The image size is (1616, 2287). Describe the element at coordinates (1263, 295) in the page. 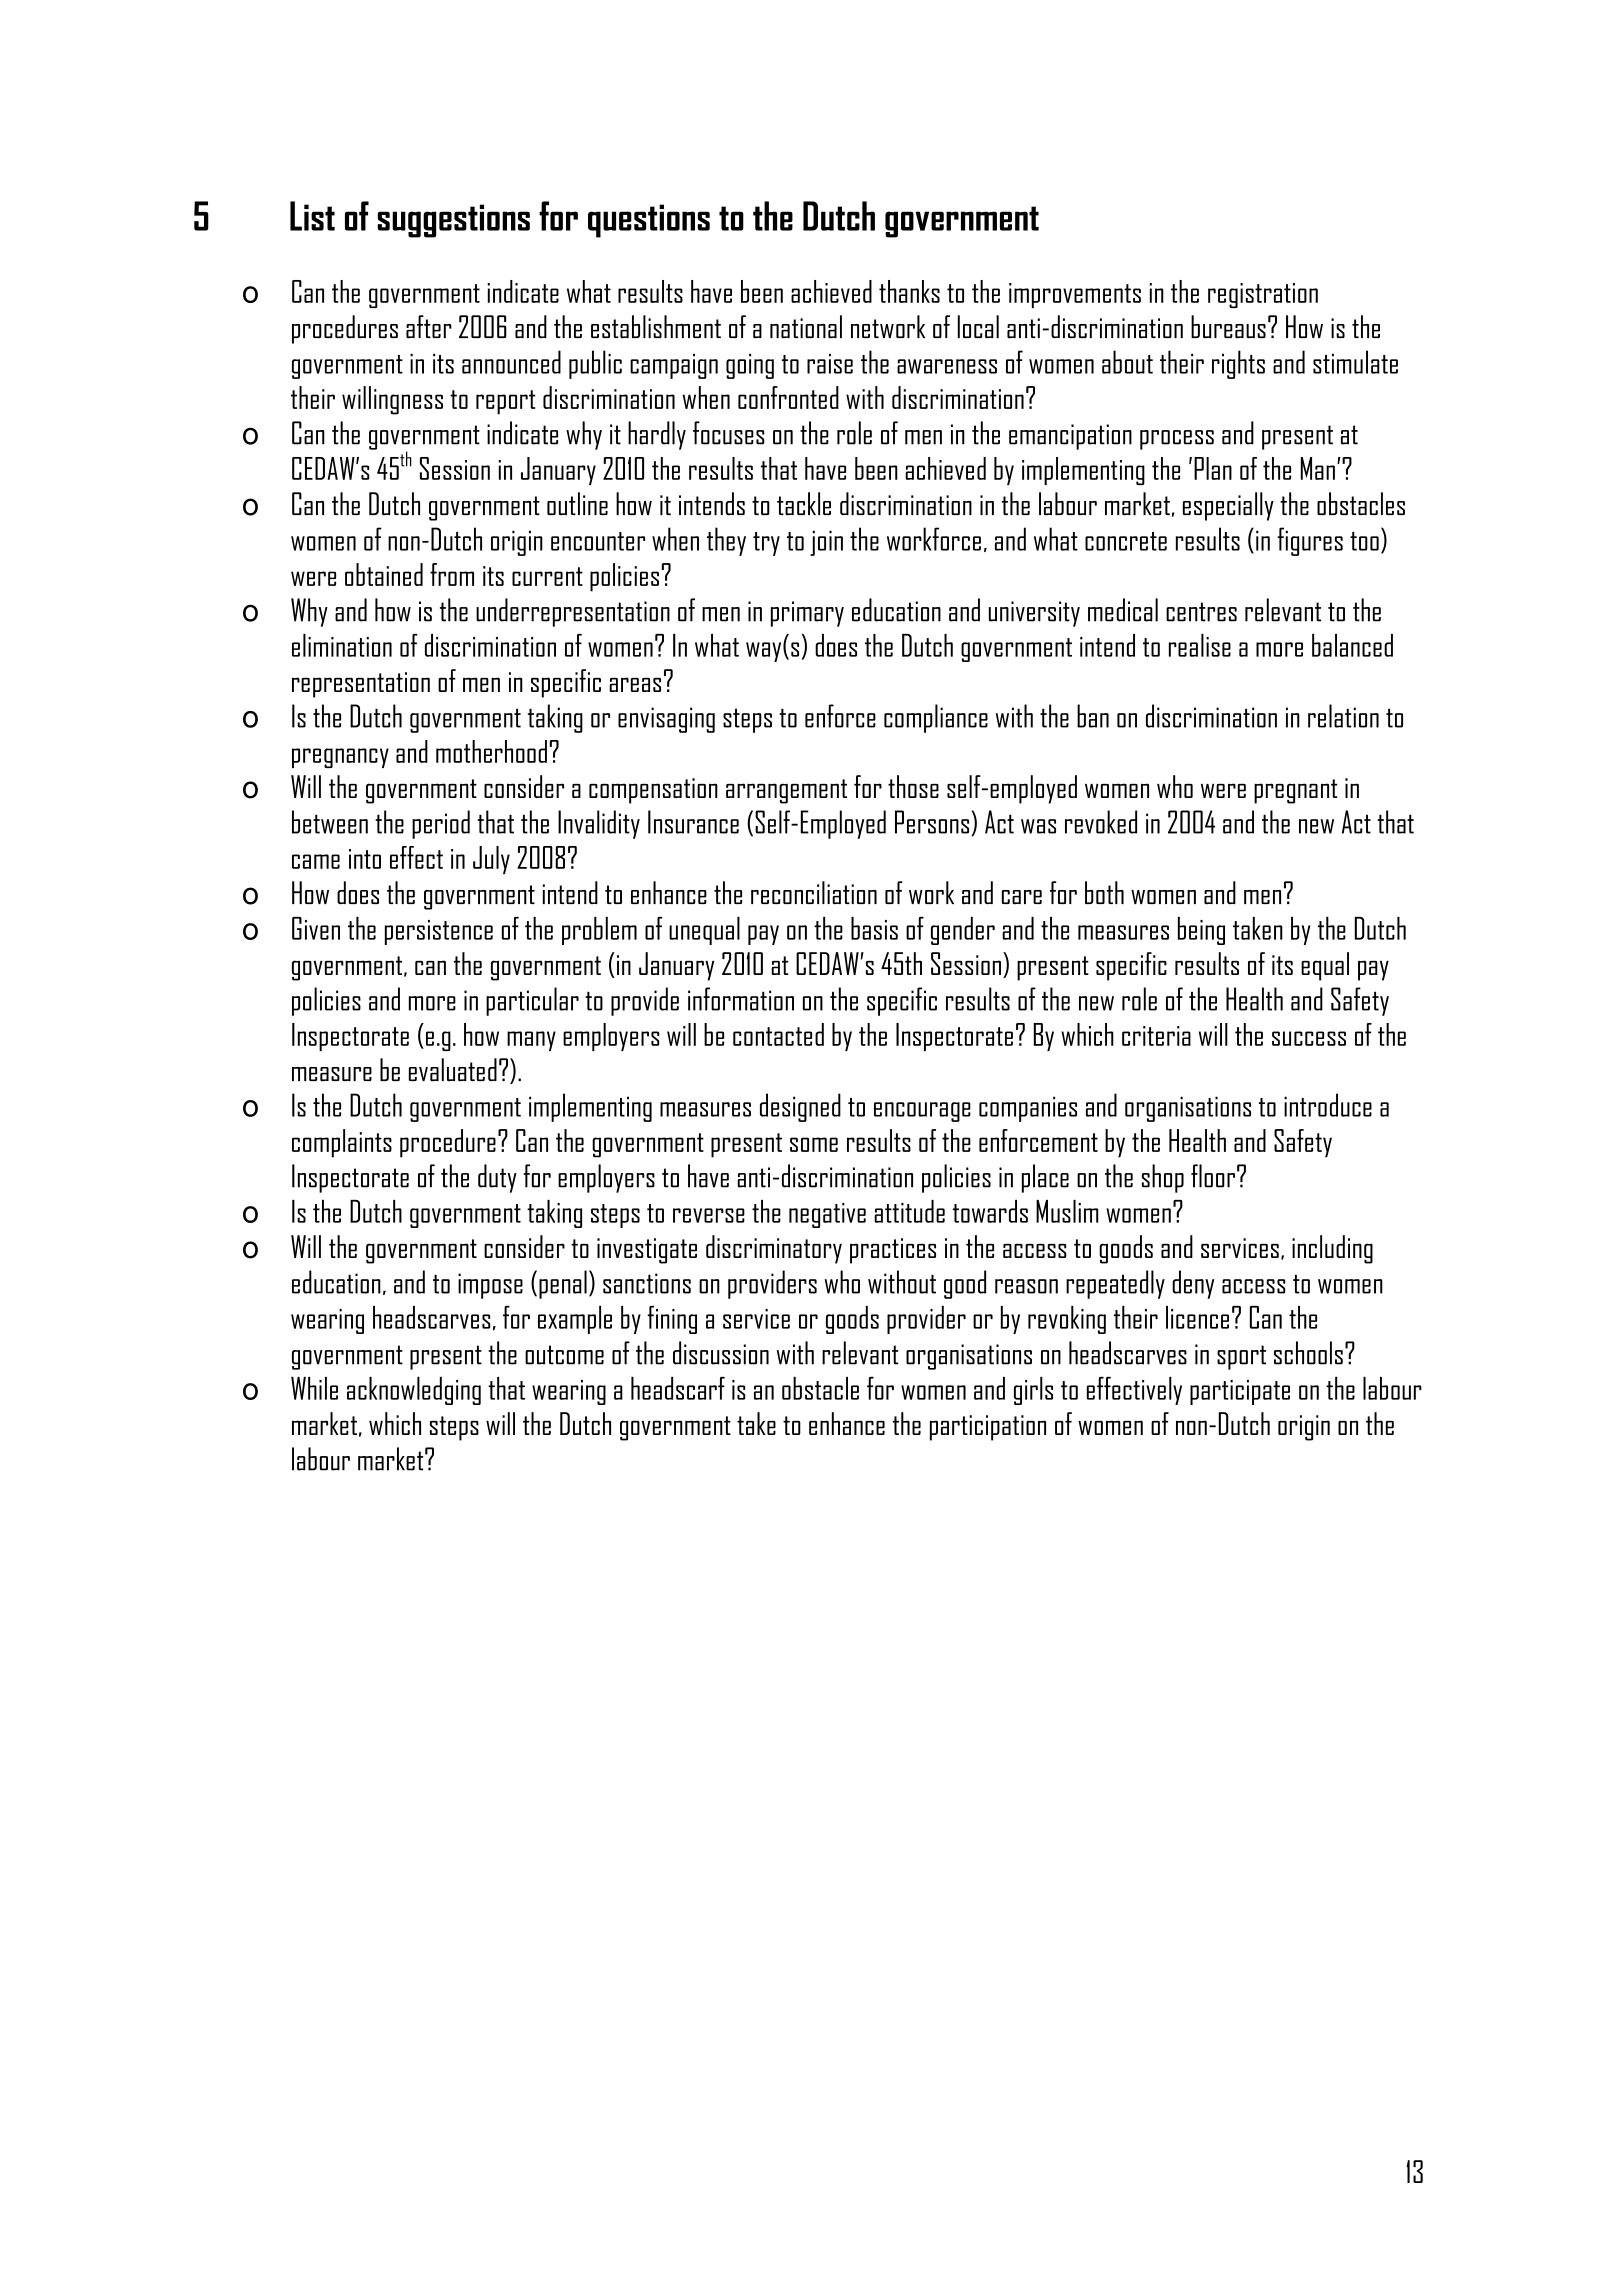

I see `registration` at that location.
